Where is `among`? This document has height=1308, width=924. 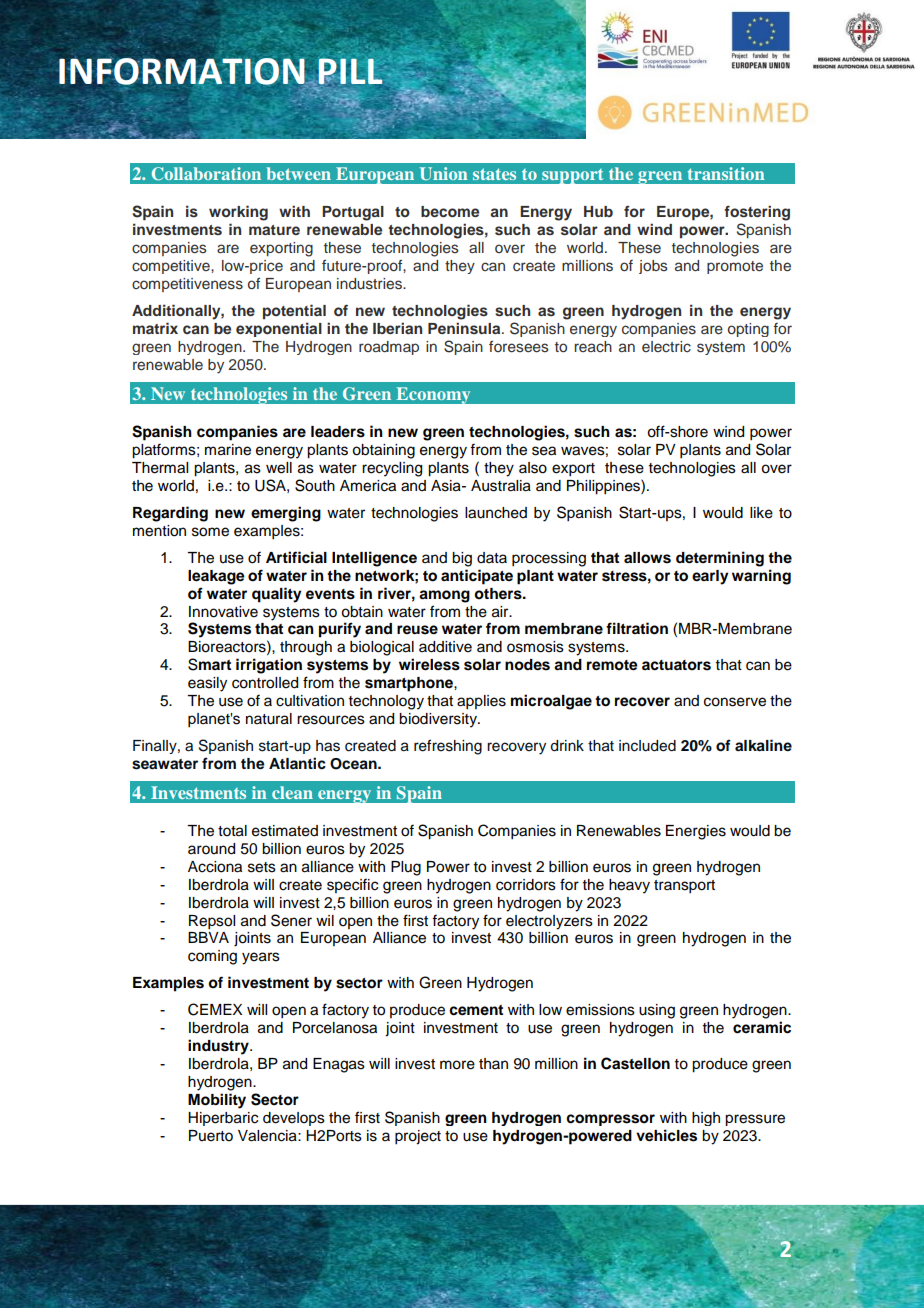 among is located at coordinates (444, 596).
